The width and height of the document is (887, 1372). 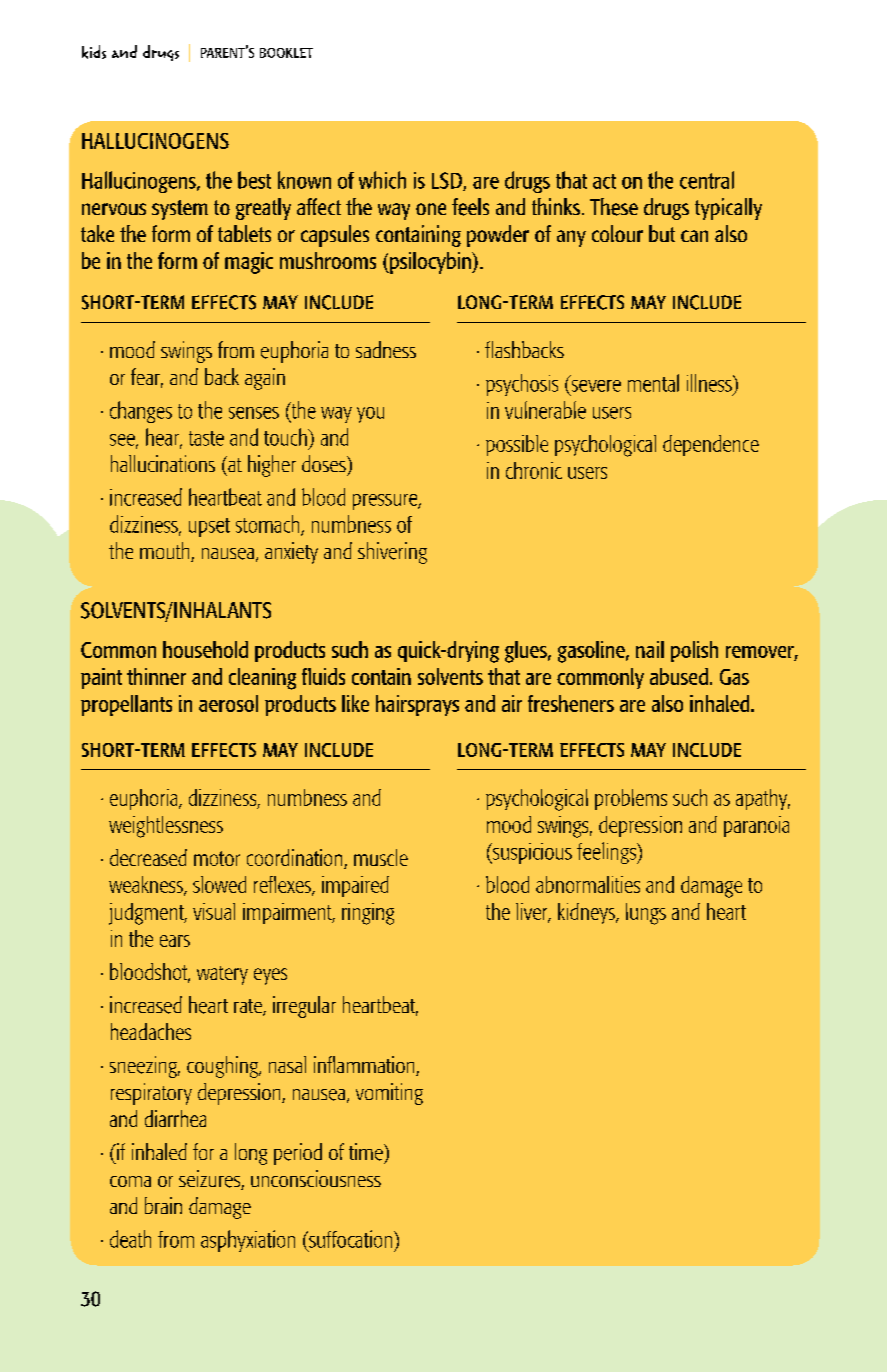 What do you see at coordinates (141, 412) in the document?
I see `changes` at bounding box center [141, 412].
